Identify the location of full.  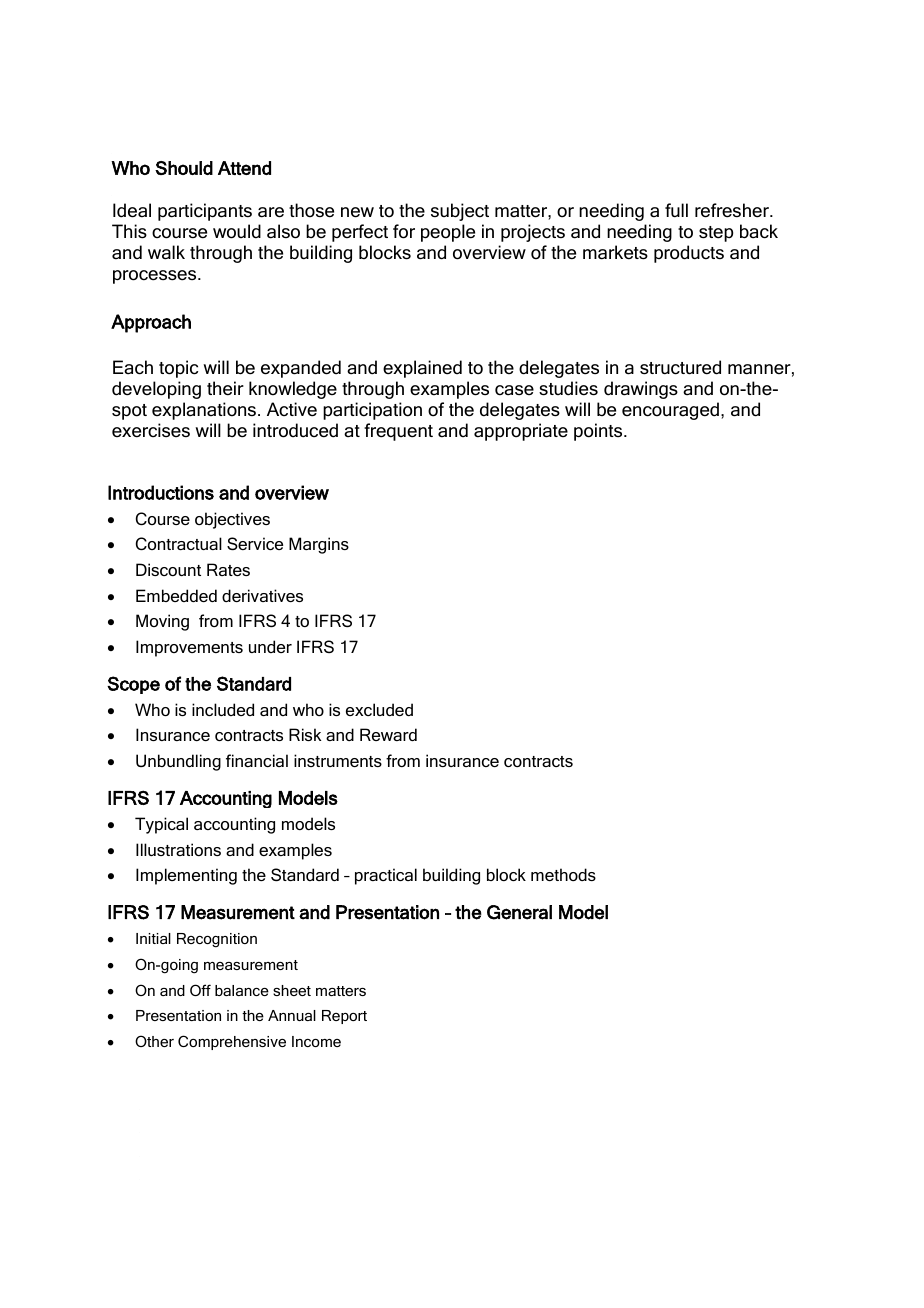
(676, 210).
